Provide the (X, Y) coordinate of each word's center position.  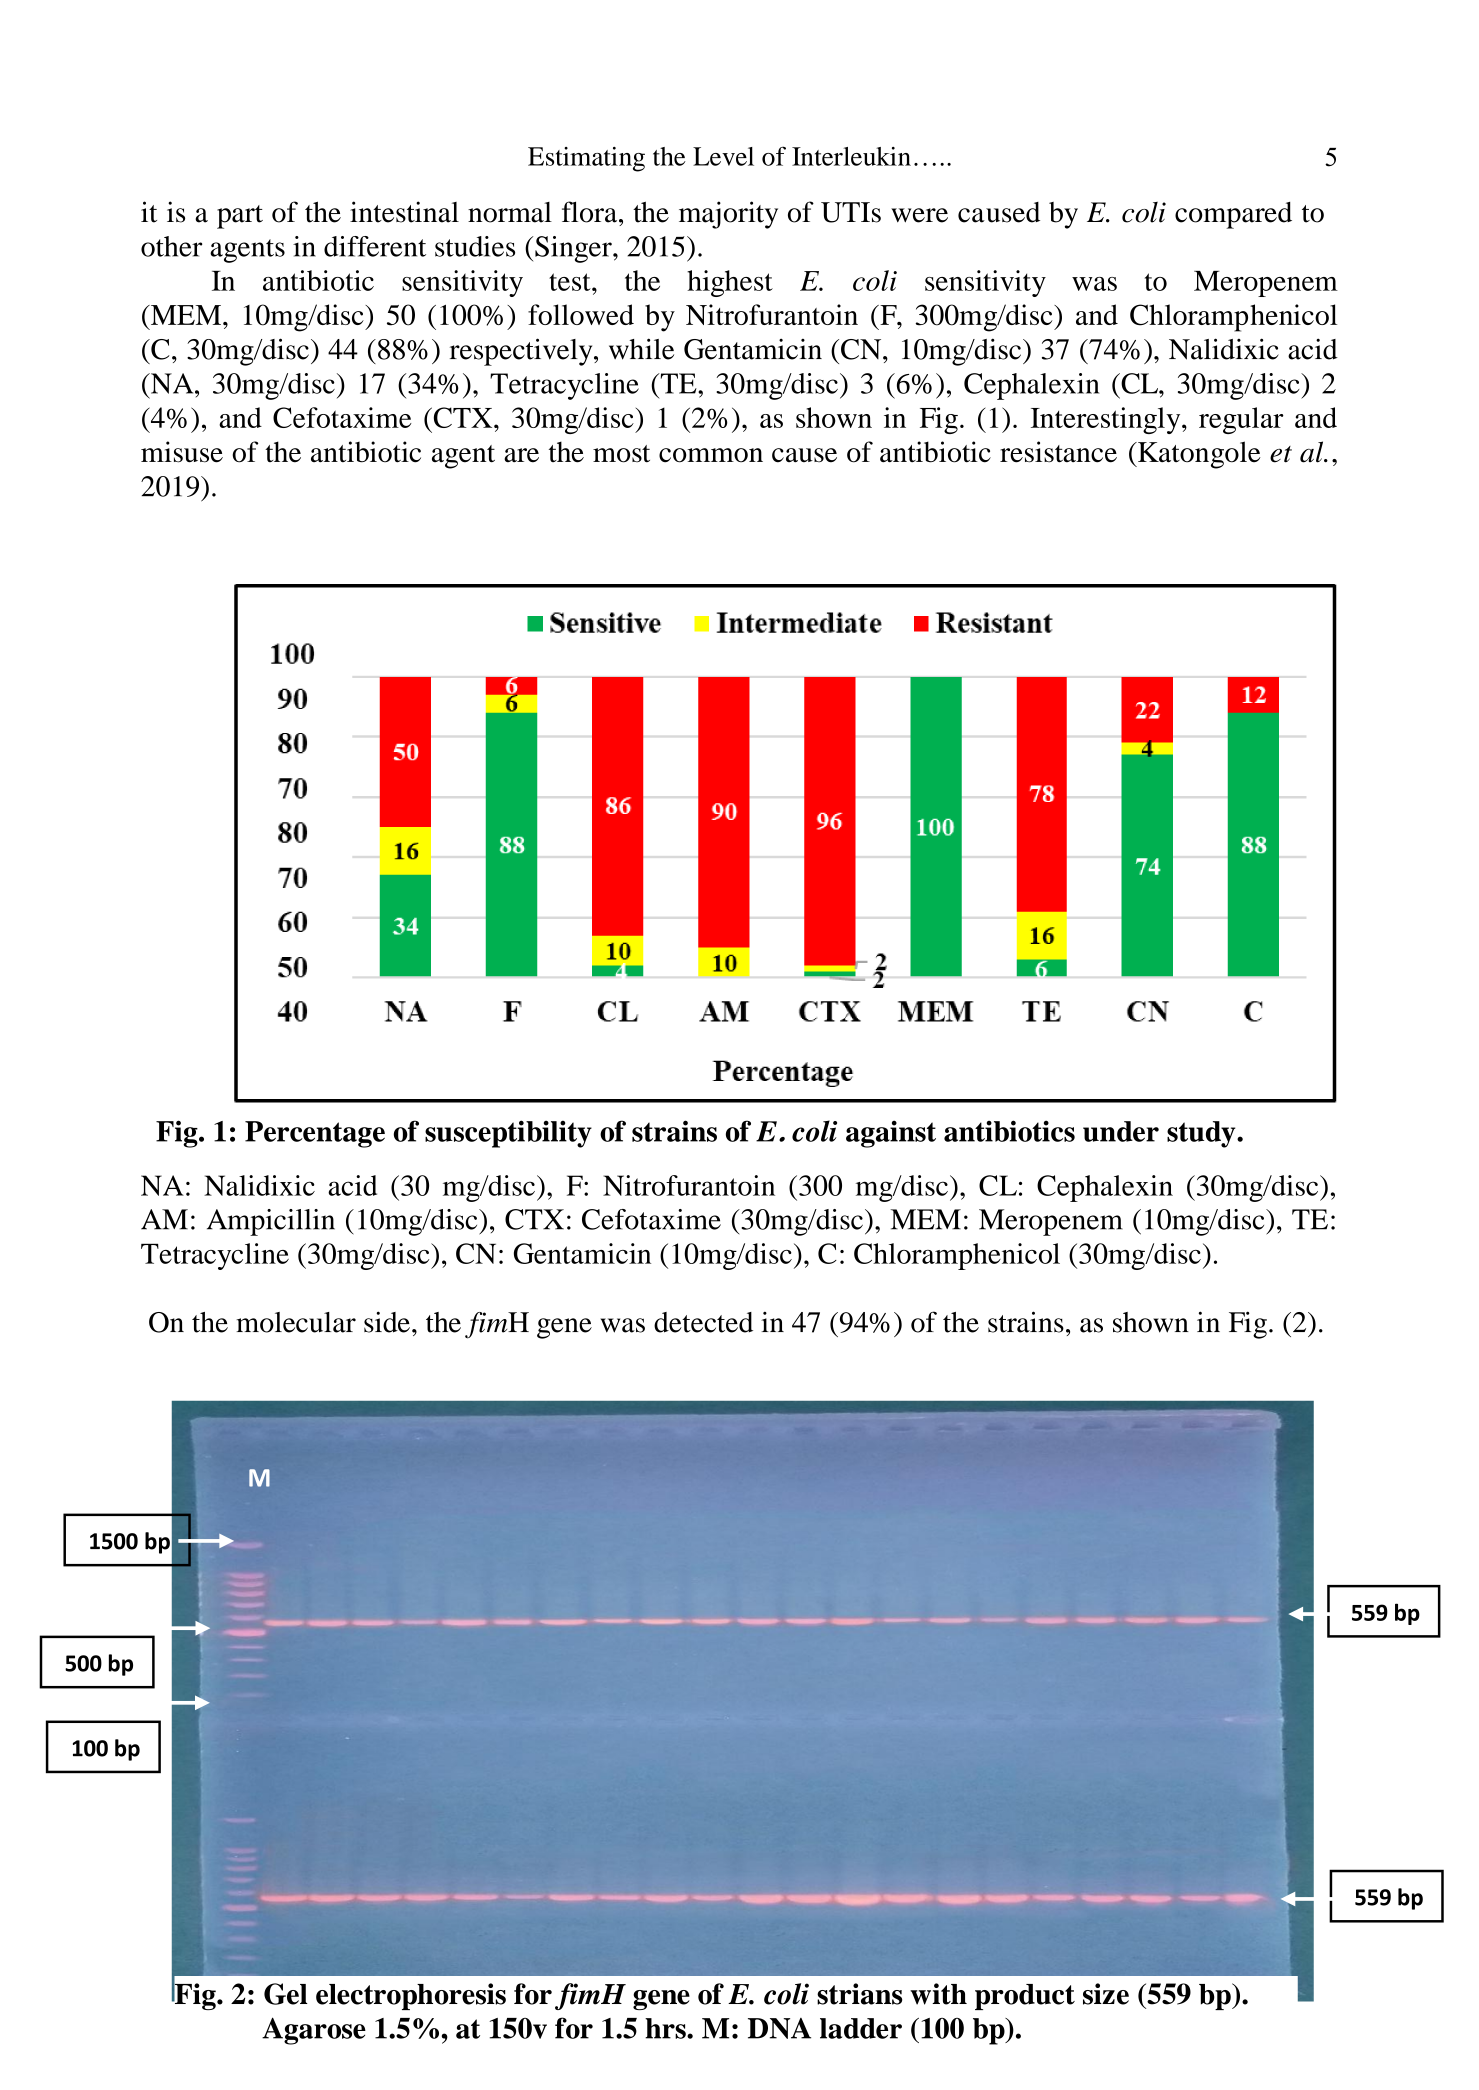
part (240, 217)
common (711, 455)
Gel (286, 1994)
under (1121, 1131)
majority (728, 215)
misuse (182, 452)
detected (703, 1322)
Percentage (315, 1134)
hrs (666, 2028)
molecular (296, 1322)
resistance (1058, 452)
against (891, 1134)
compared (1233, 215)
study (1202, 1134)
